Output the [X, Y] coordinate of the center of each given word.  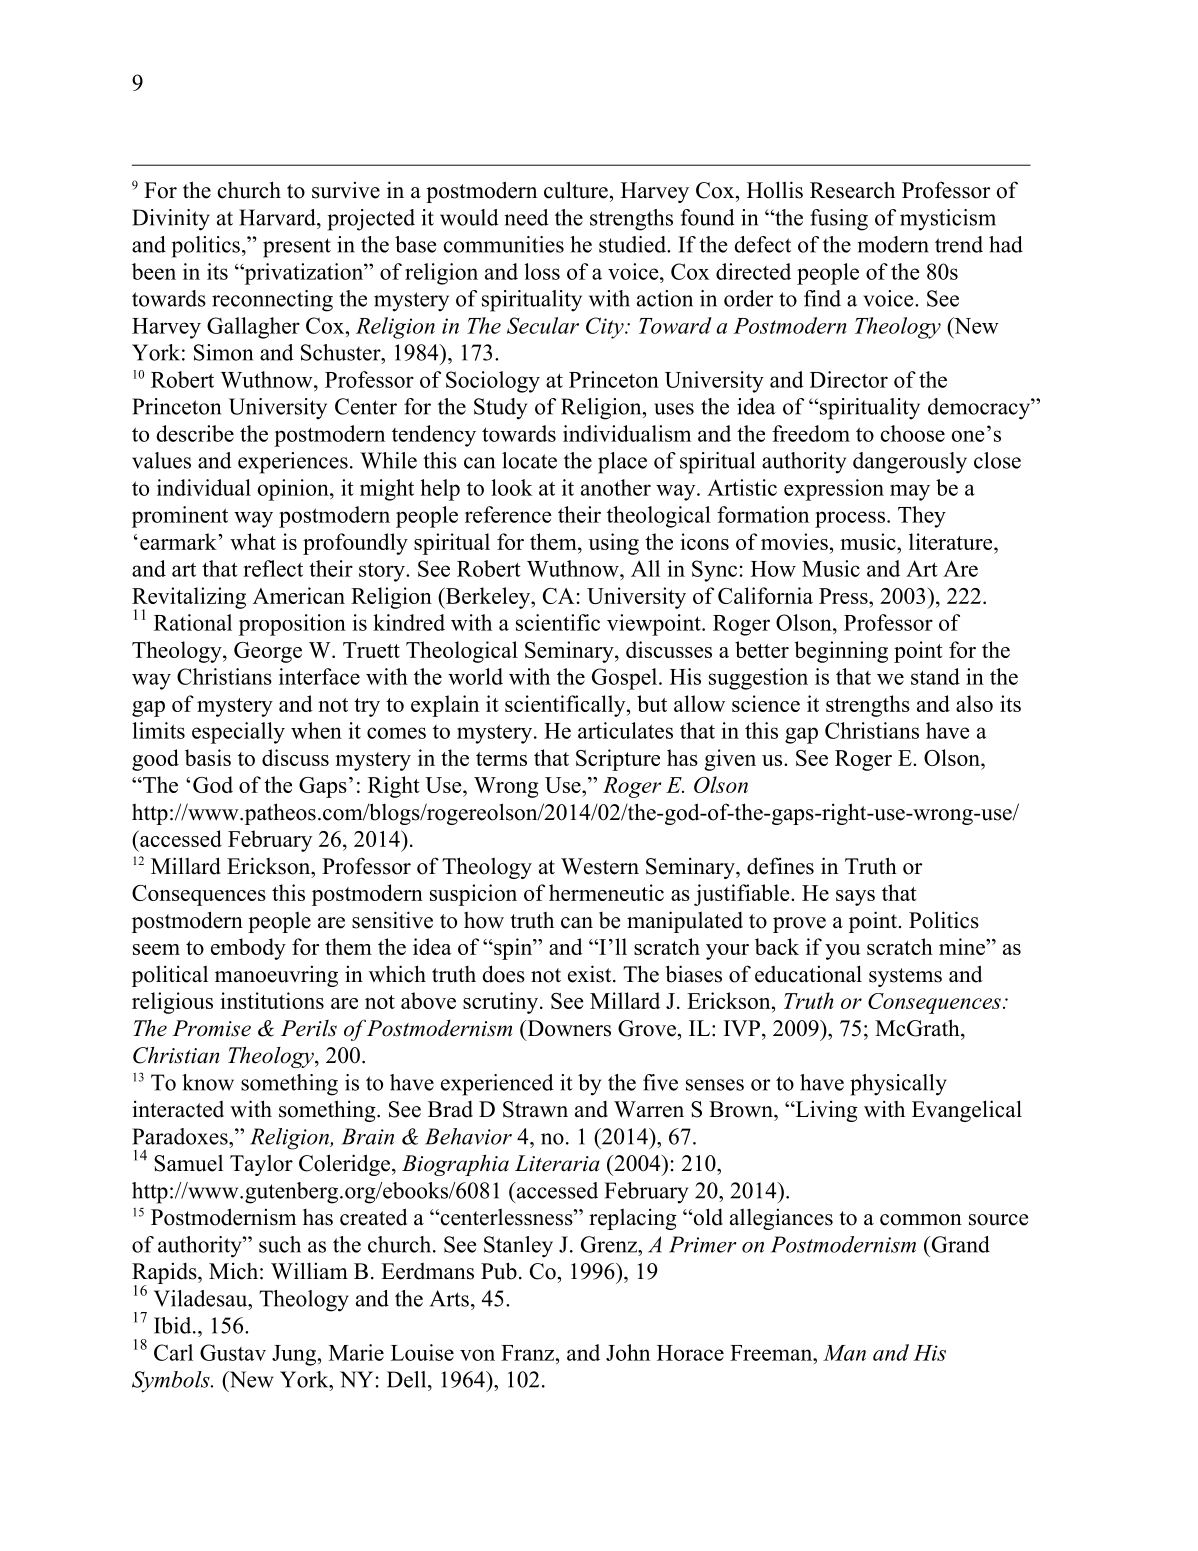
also [974, 703]
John [628, 1352]
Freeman [772, 1353]
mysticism [948, 220]
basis [208, 757]
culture [576, 190]
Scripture [618, 760]
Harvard [278, 217]
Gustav [233, 1352]
